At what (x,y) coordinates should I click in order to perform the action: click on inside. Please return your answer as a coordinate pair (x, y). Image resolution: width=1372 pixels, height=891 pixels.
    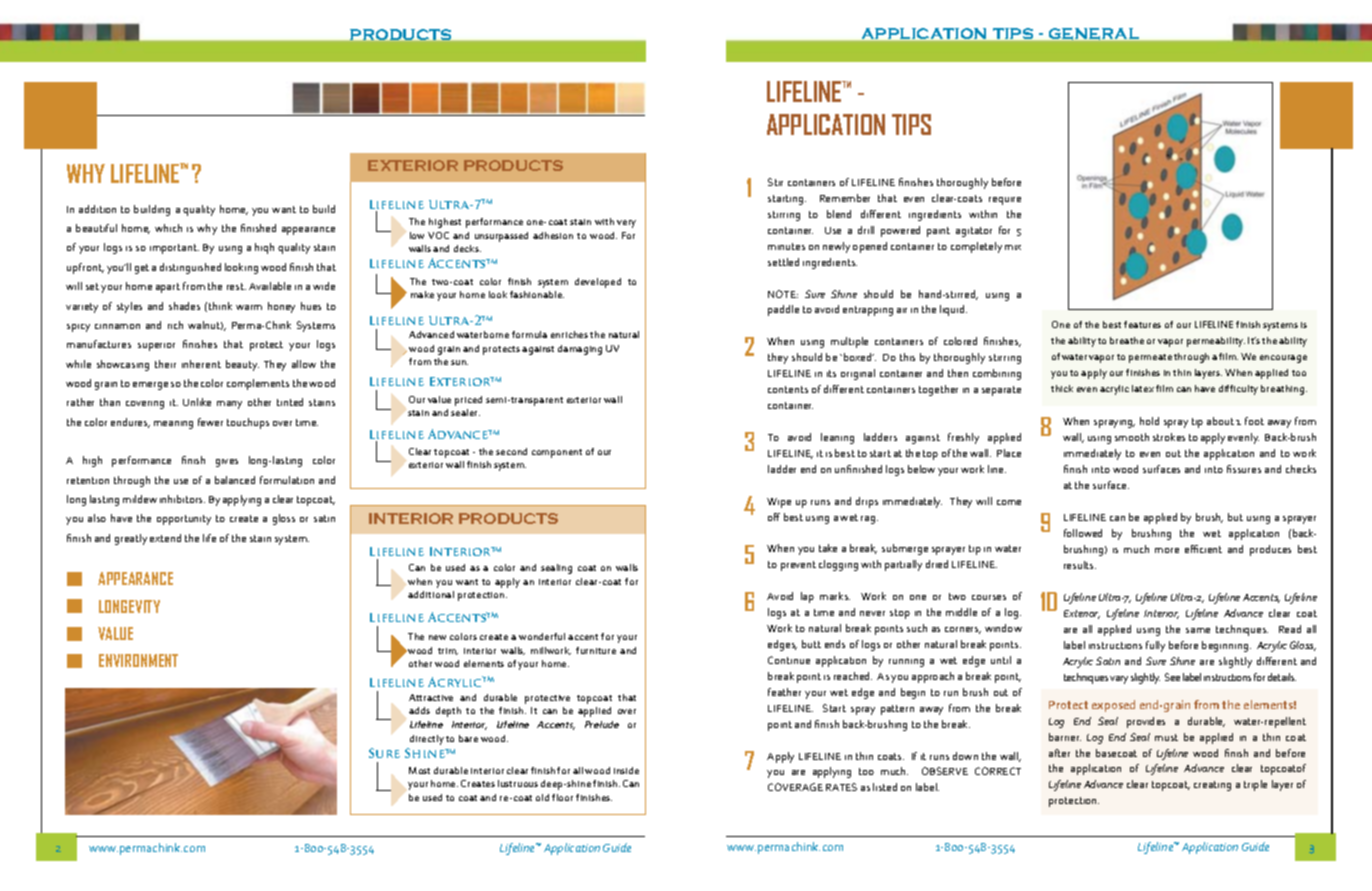
    Looking at the image, I should click on (626, 770).
